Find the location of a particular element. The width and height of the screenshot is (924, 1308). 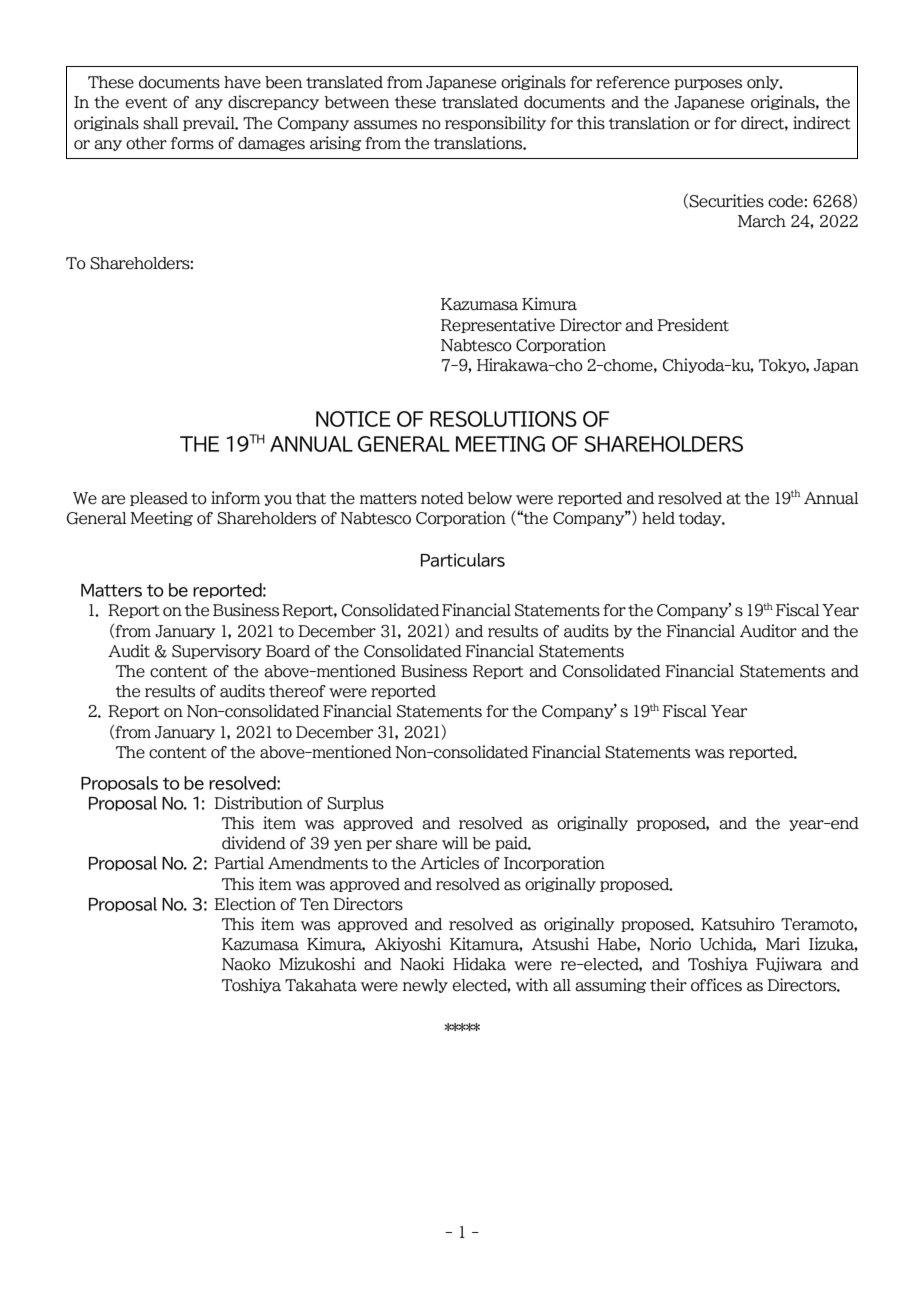

have is located at coordinates (242, 82).
